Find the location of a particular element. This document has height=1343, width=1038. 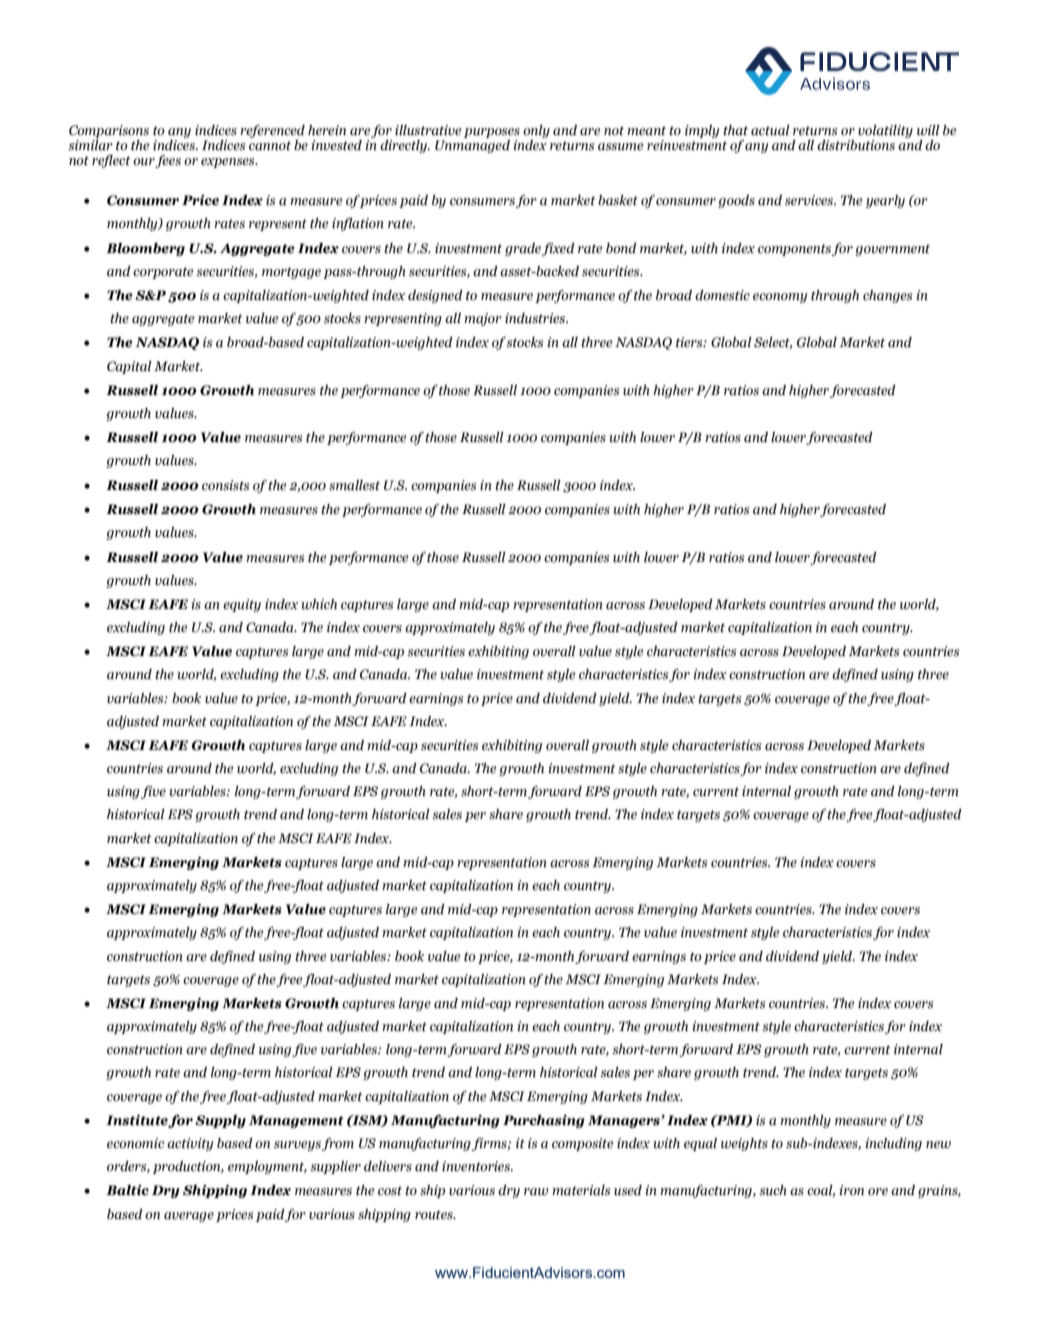

which is located at coordinates (319, 604).
